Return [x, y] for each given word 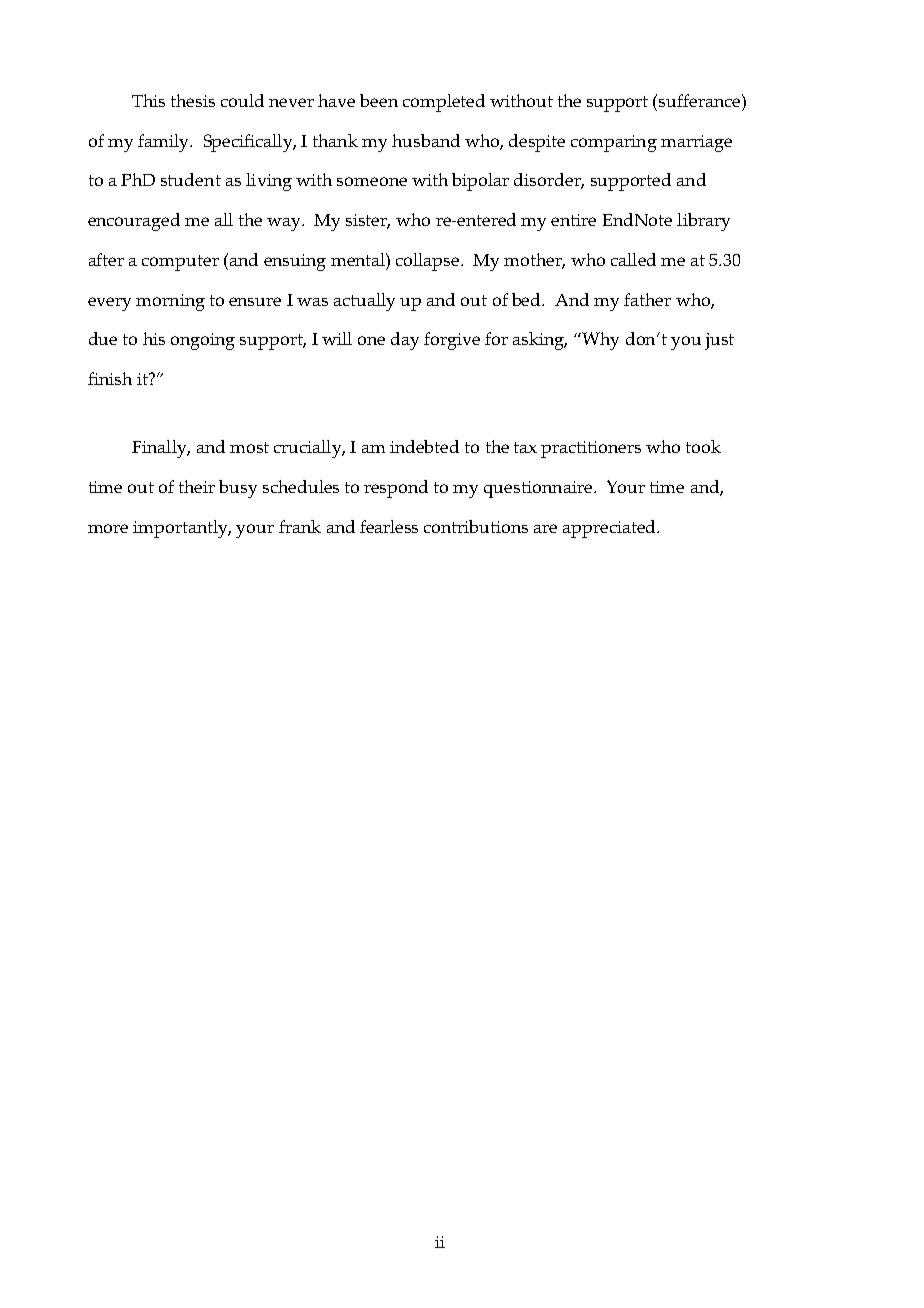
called [633, 259]
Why [599, 341]
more [108, 528]
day [405, 341]
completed [444, 103]
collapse [429, 262]
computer [180, 263]
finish [110, 378]
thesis [193, 100]
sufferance [701, 100]
